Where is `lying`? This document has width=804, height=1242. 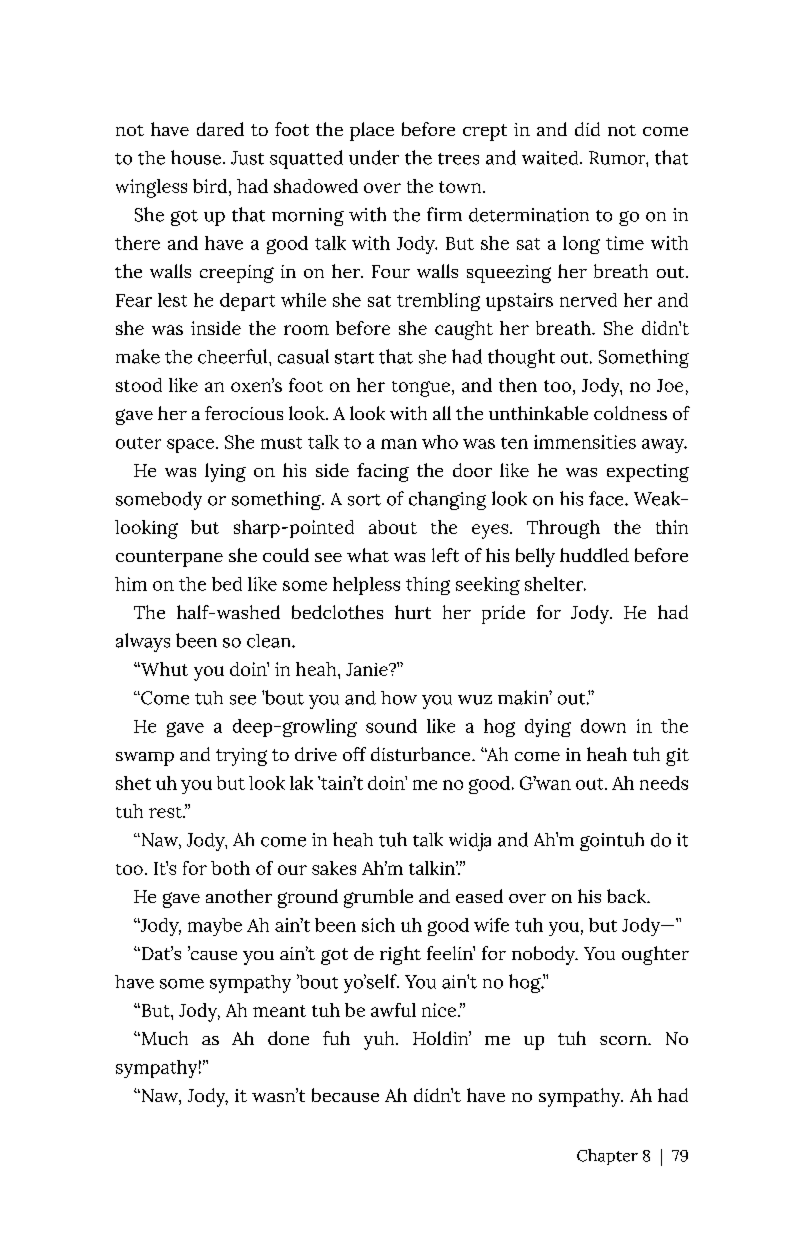
lying is located at coordinates (225, 472).
